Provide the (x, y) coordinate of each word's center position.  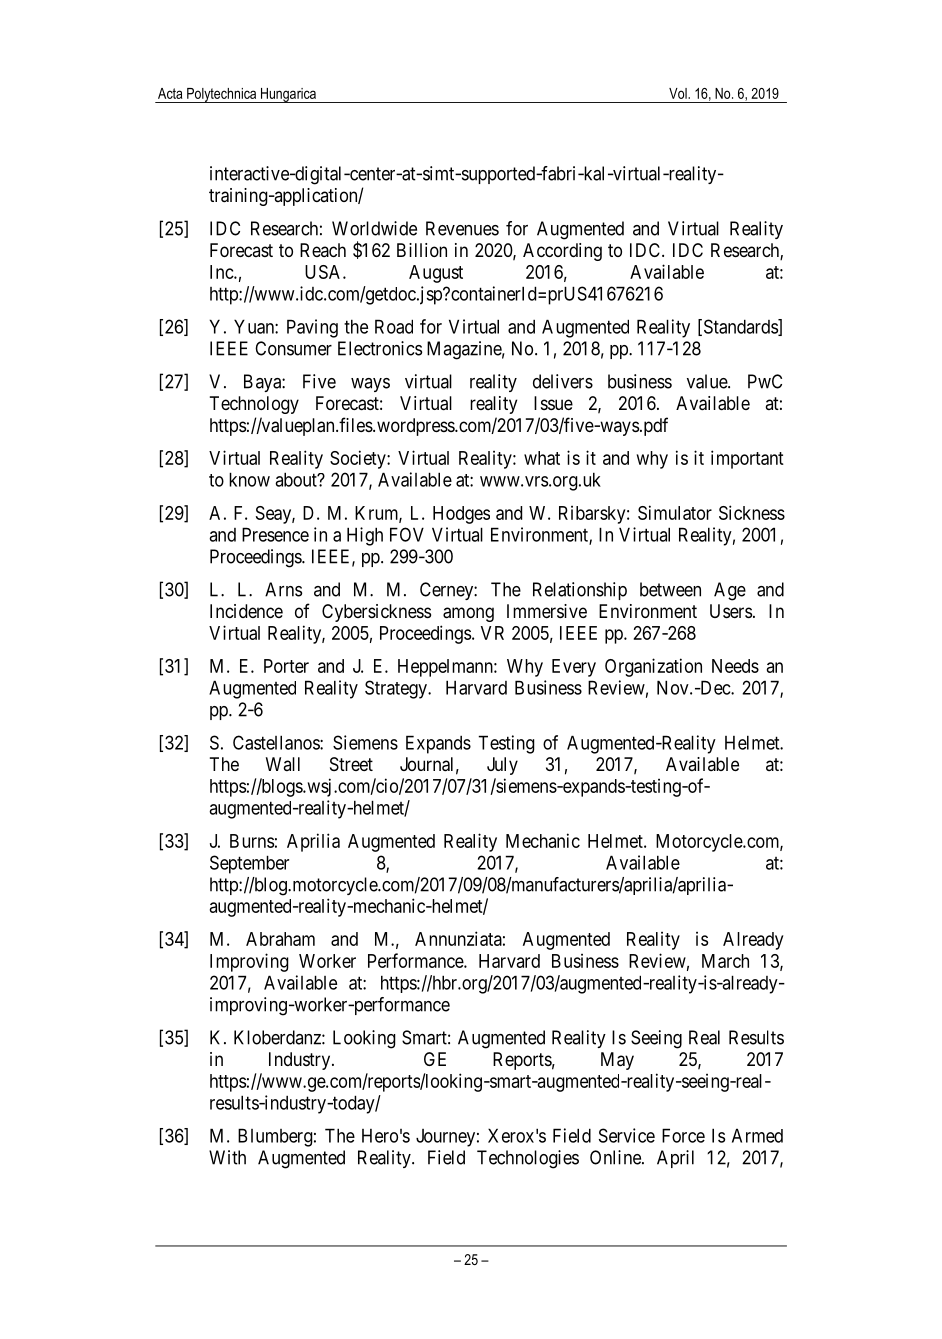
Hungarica (288, 95)
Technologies (528, 1159)
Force (683, 1135)
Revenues (462, 228)
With (227, 1157)
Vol (679, 93)
